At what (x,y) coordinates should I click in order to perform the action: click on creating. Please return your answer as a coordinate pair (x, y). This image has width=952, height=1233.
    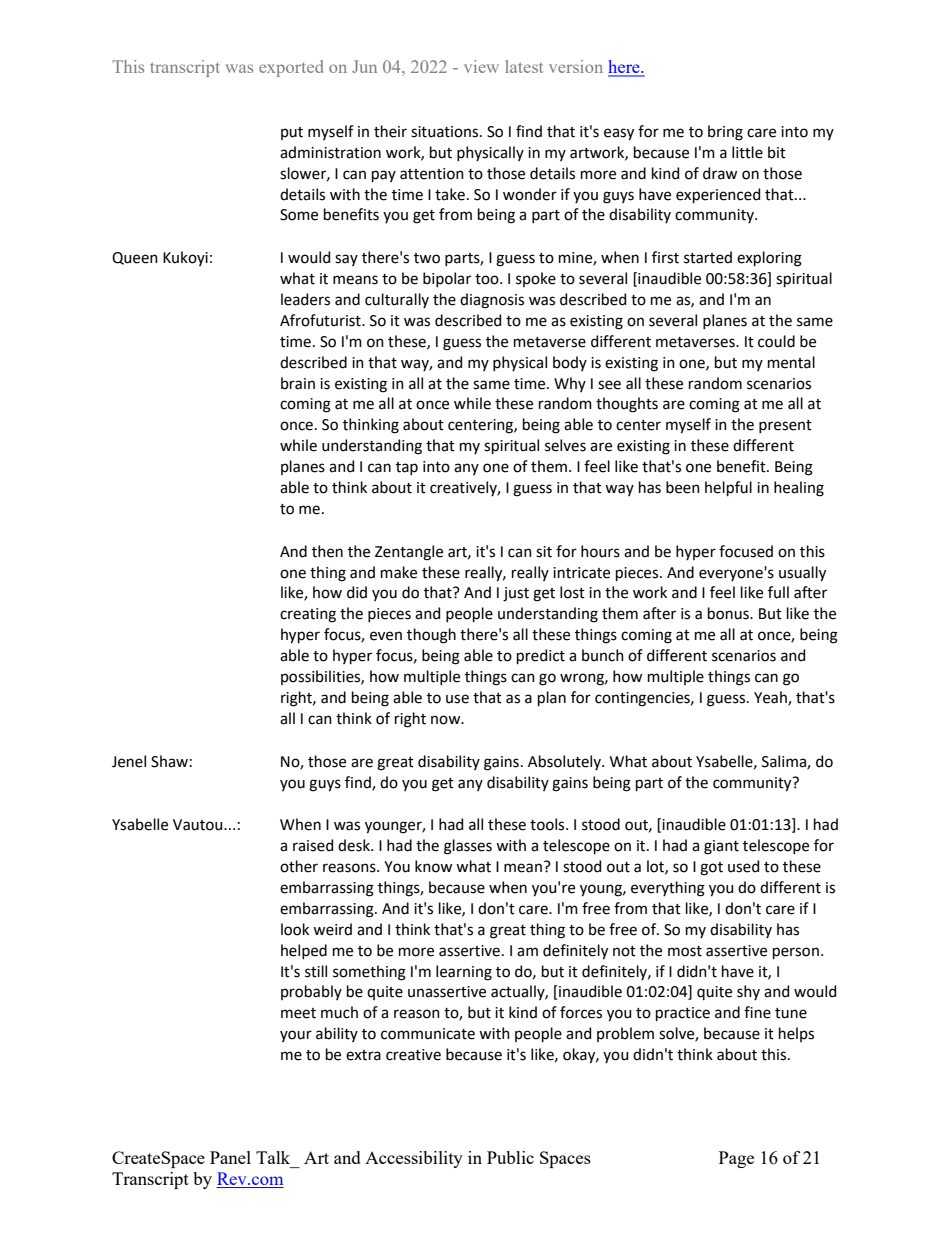
    Looking at the image, I should click on (308, 615).
